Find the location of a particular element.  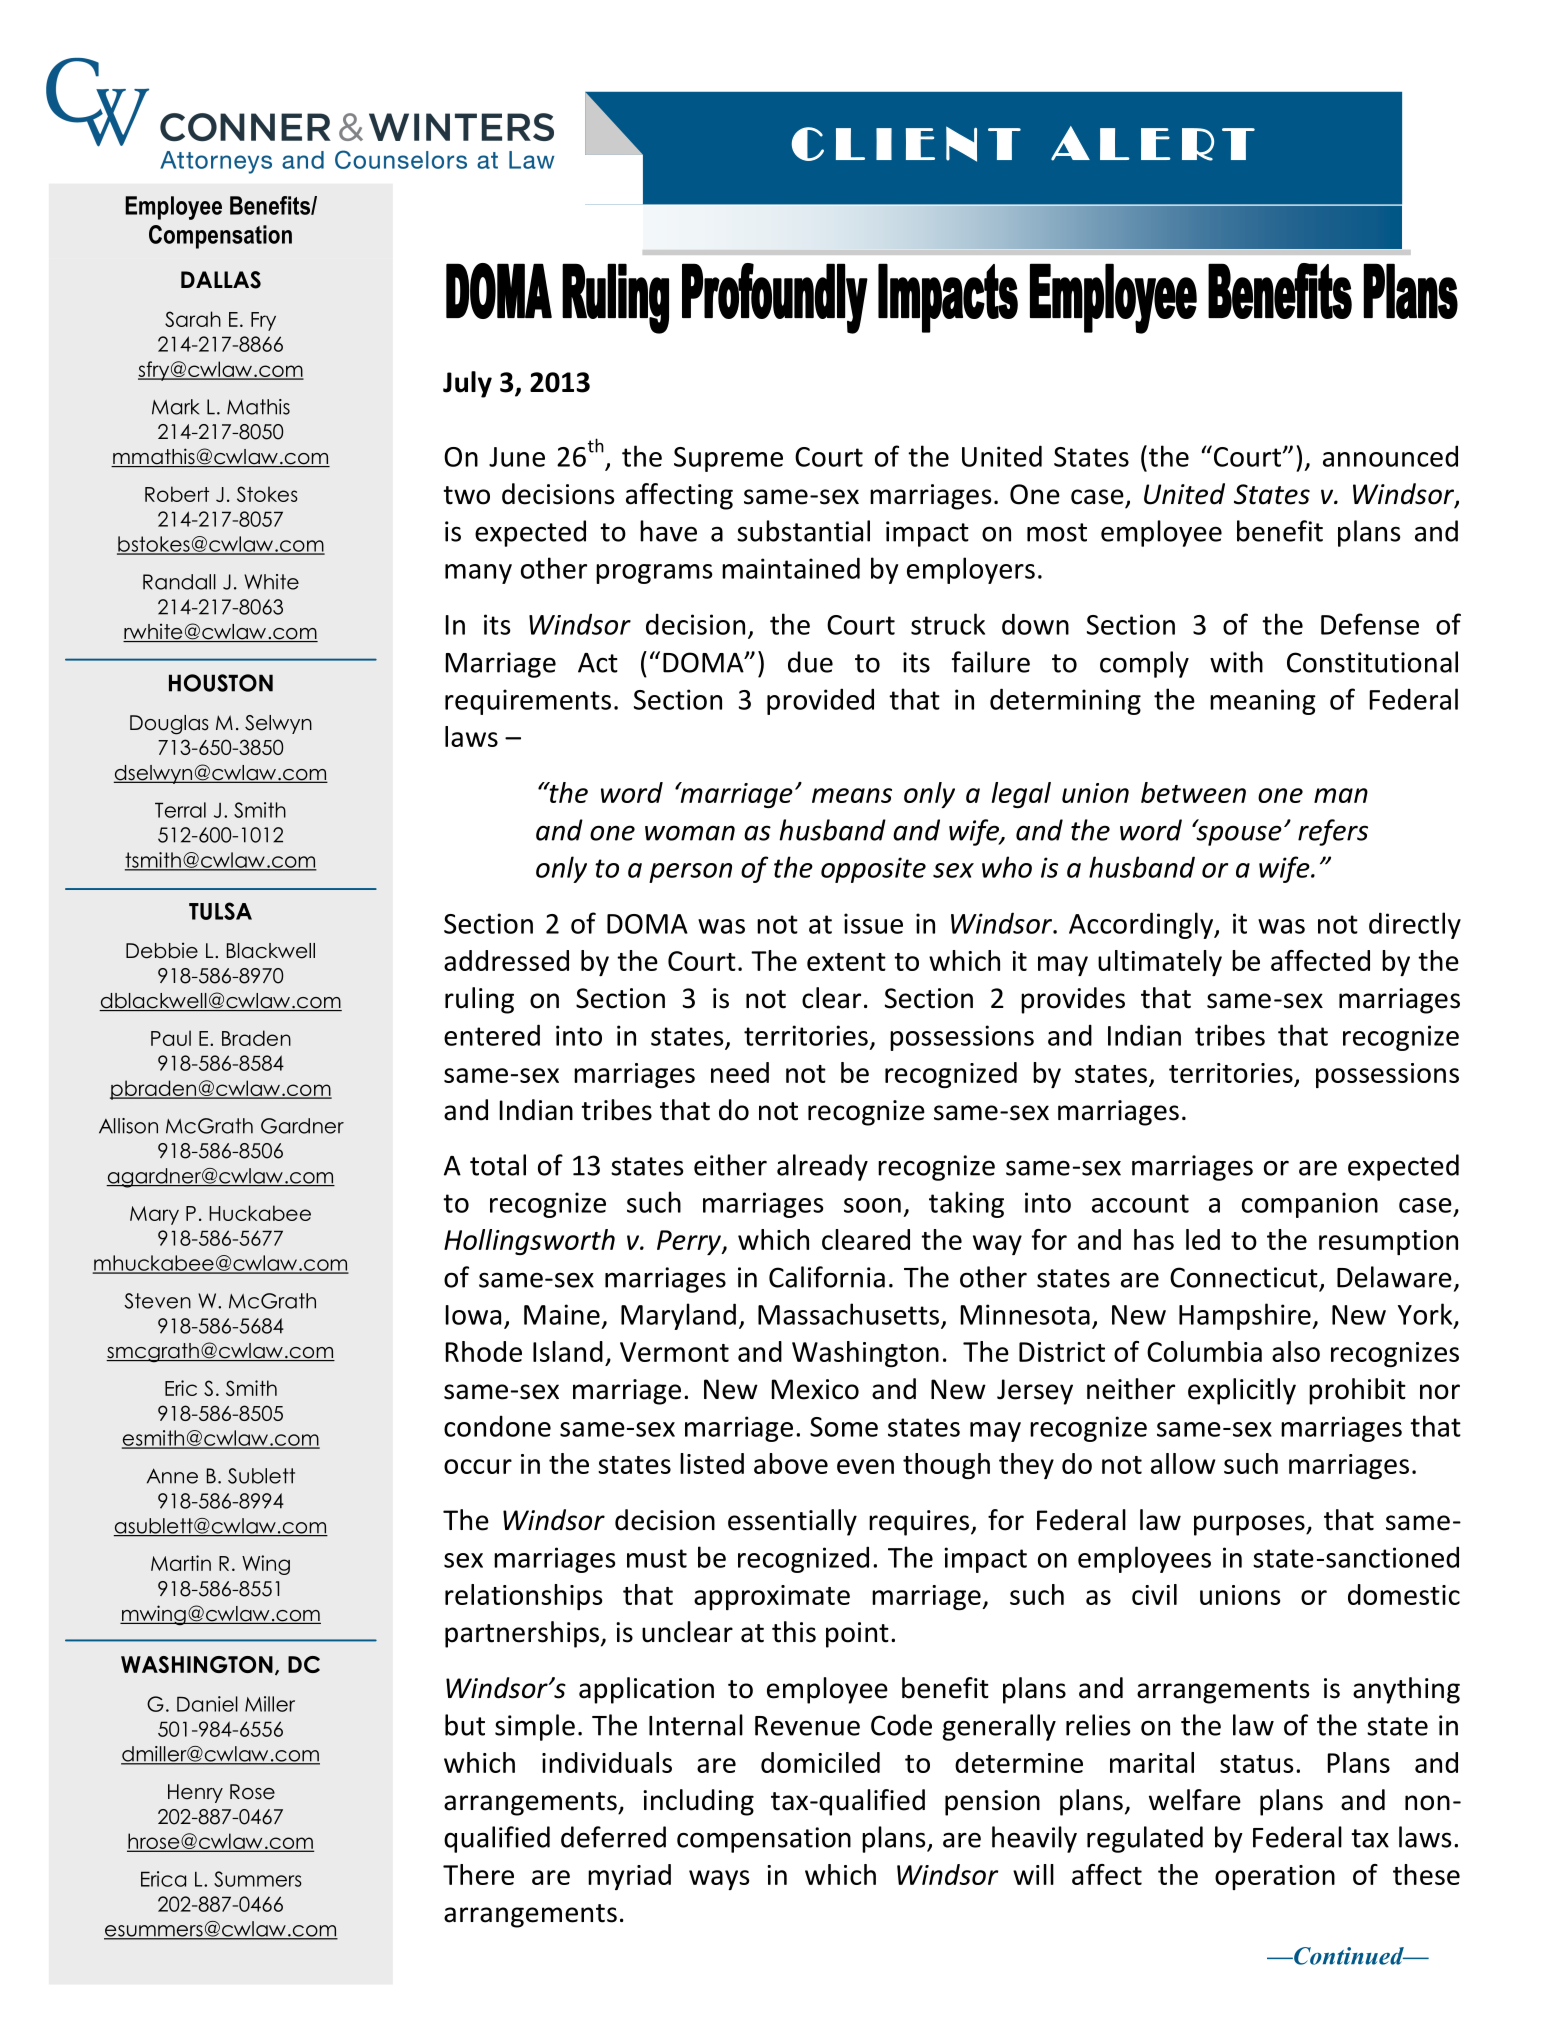

HOUSTON is located at coordinates (221, 683).
